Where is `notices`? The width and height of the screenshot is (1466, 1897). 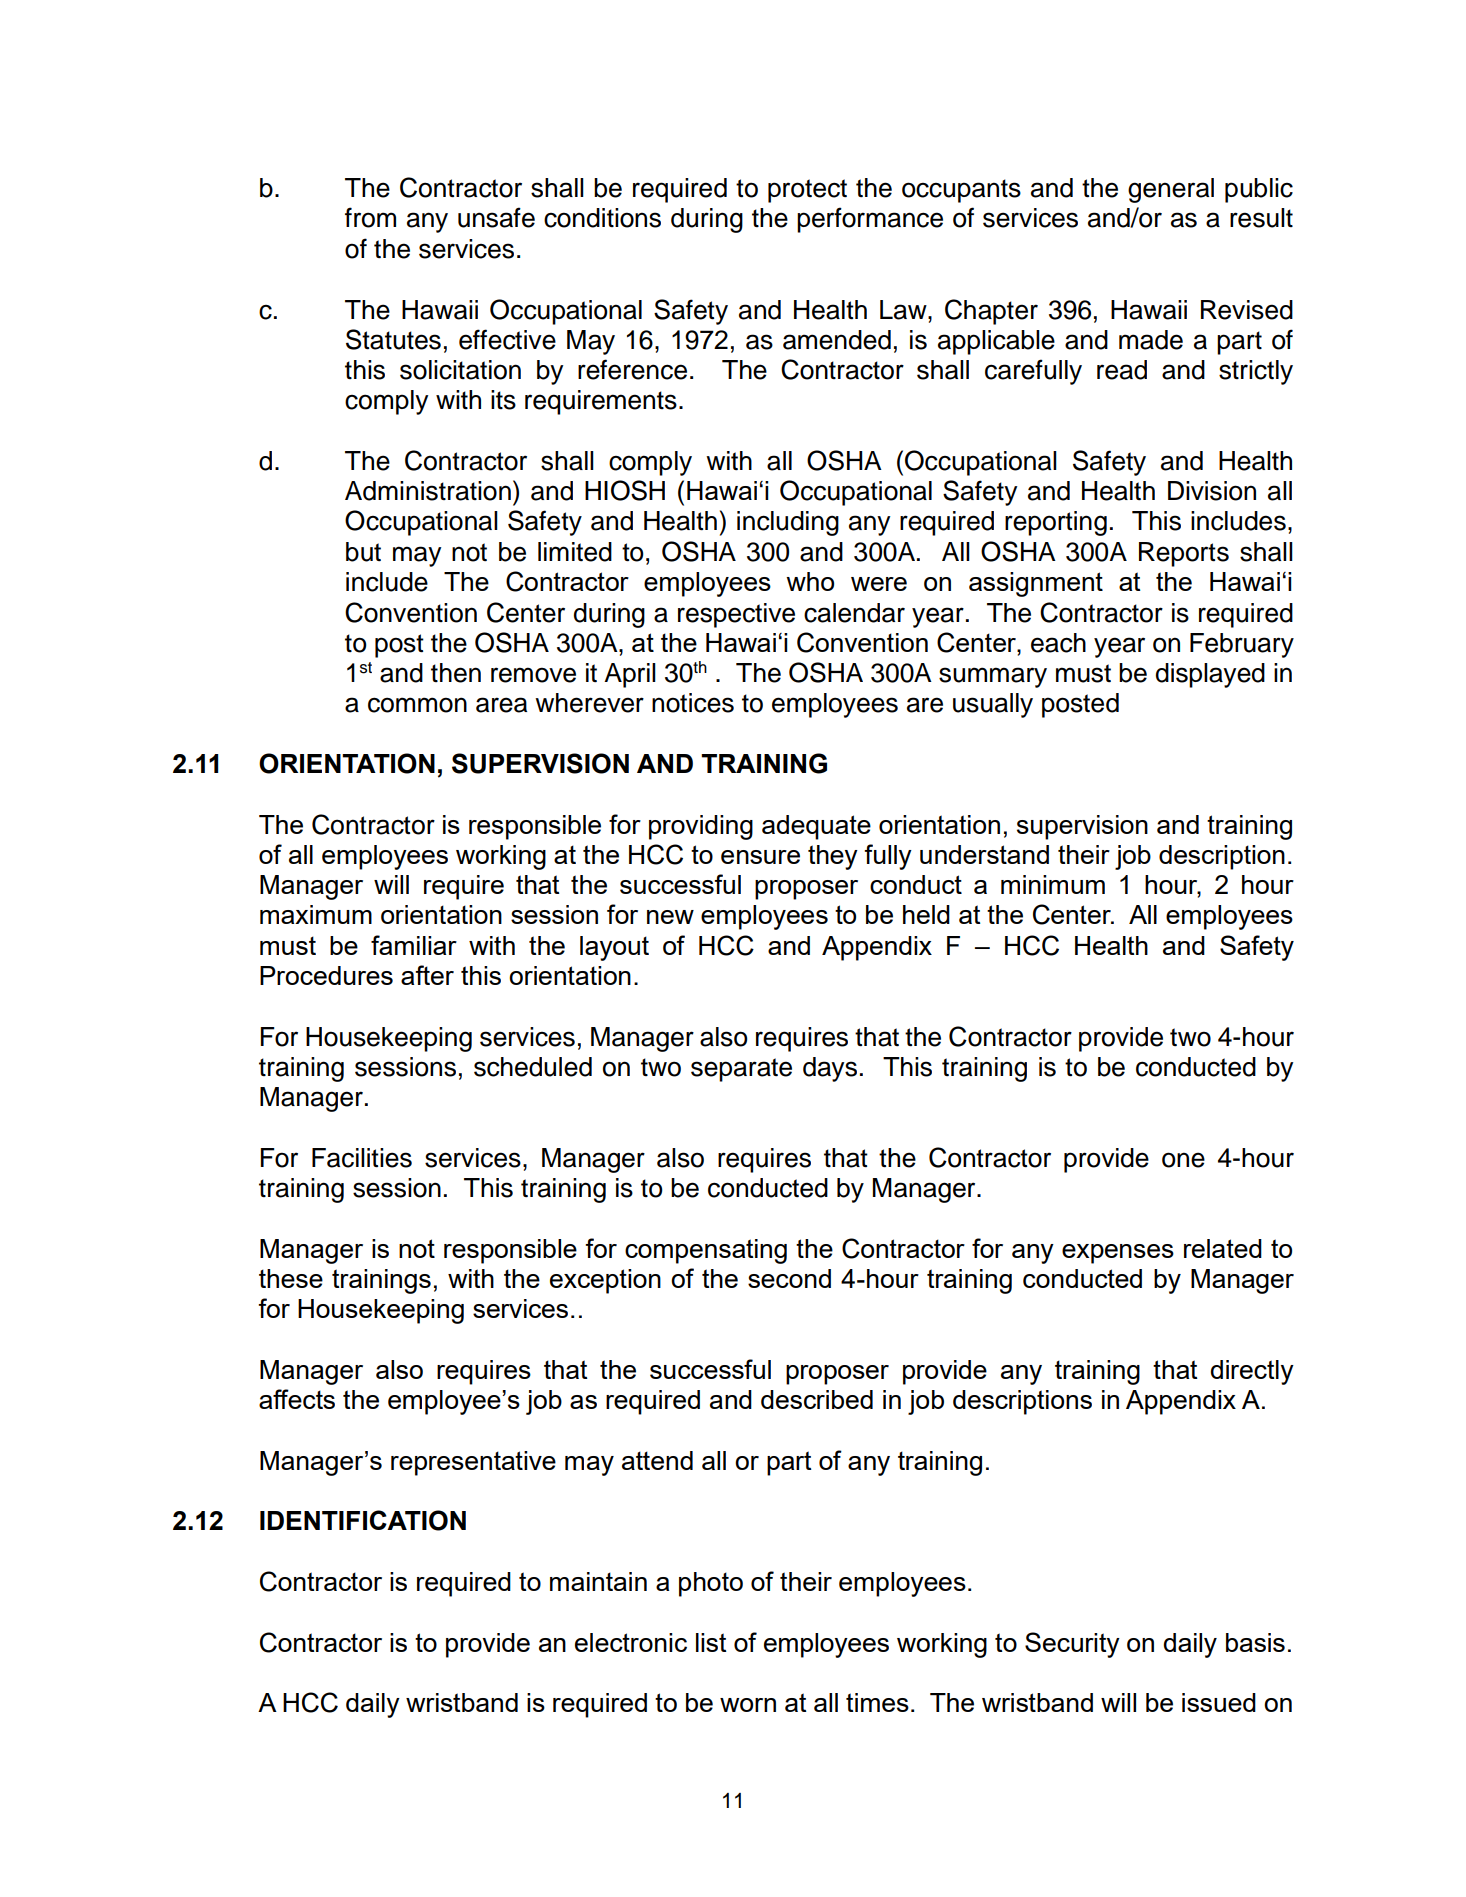
notices is located at coordinates (693, 703).
